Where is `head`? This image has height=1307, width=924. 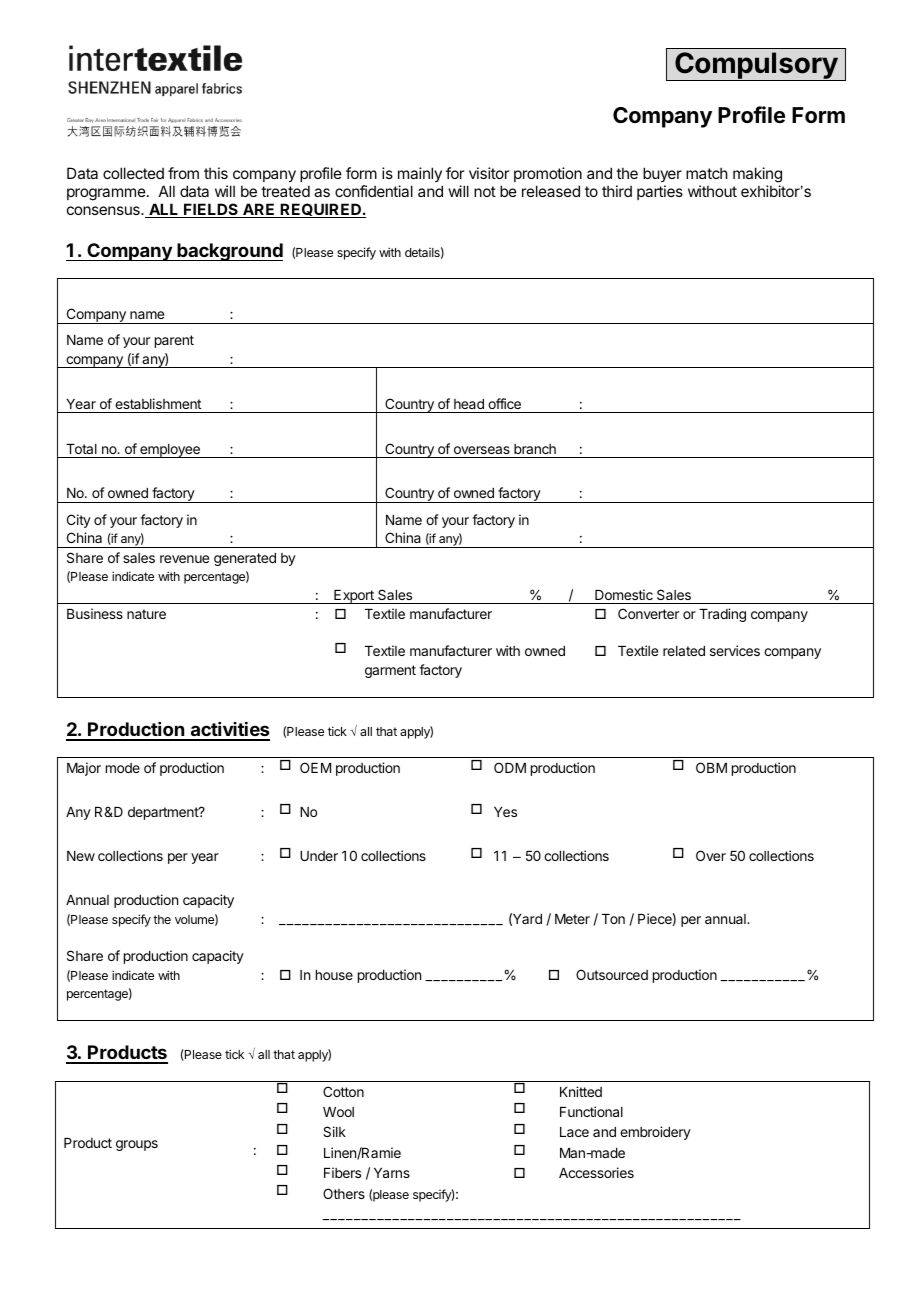
head is located at coordinates (469, 404).
